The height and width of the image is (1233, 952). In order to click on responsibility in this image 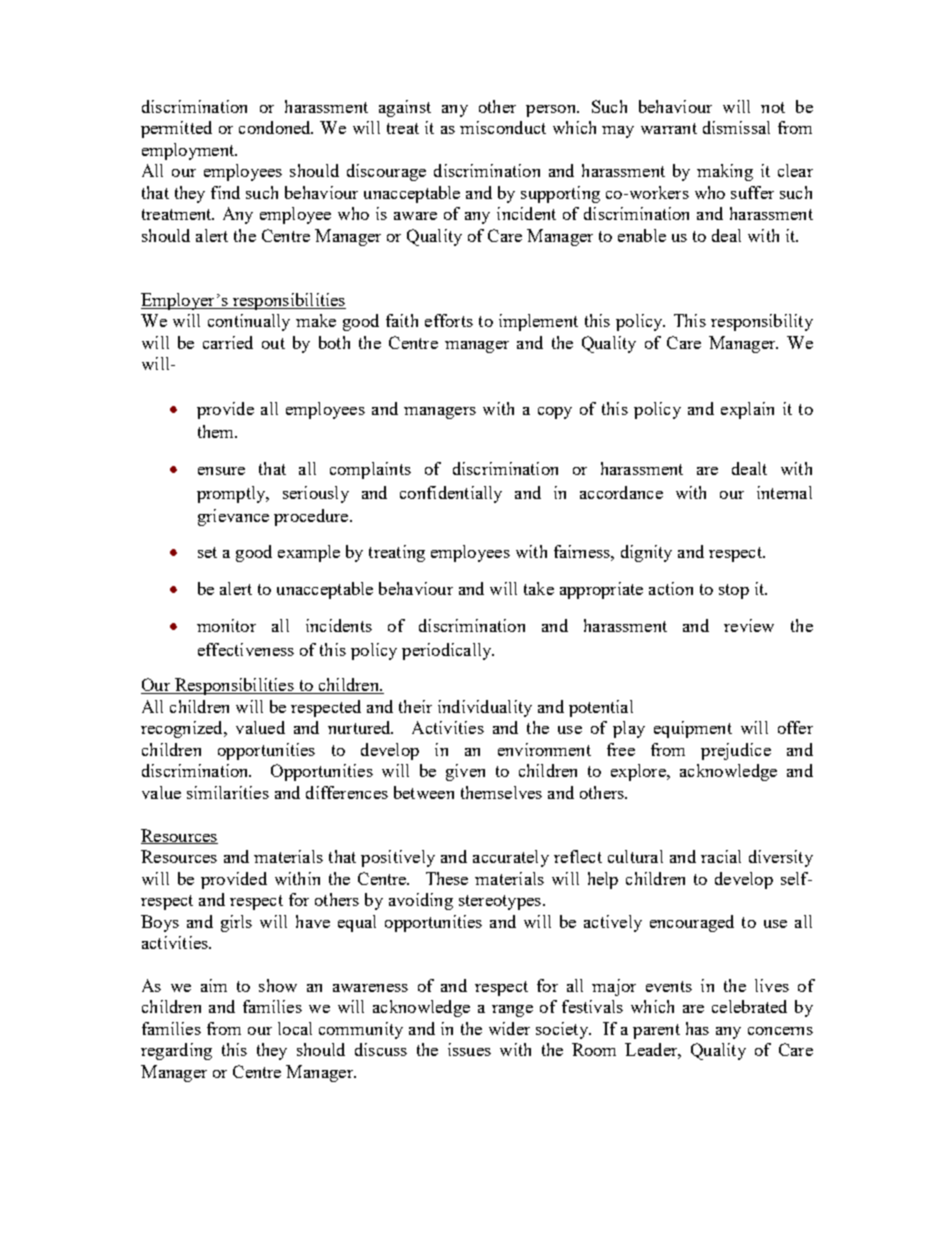, I will do `click(762, 322)`.
